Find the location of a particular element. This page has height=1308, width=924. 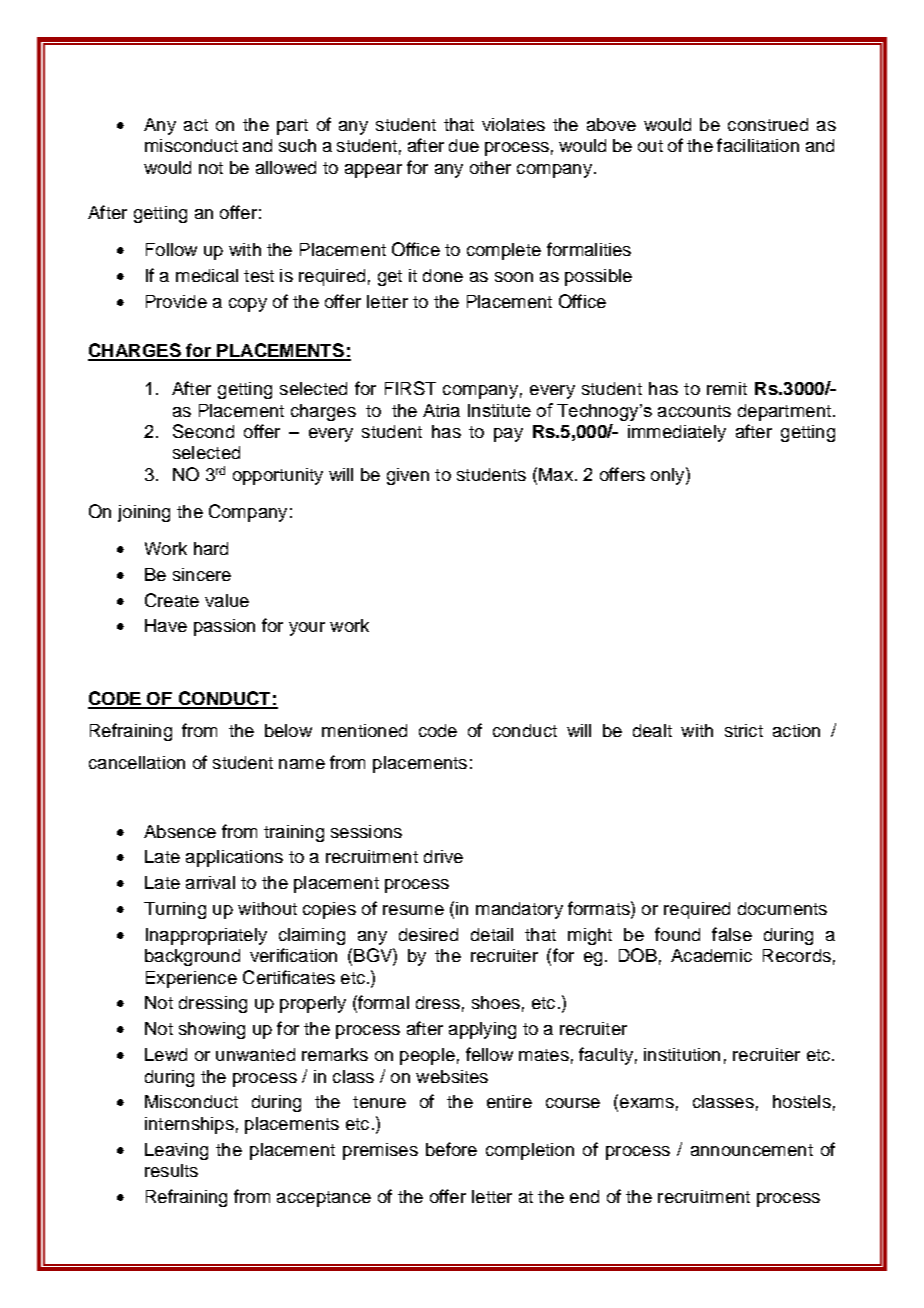

Atria is located at coordinates (441, 410).
